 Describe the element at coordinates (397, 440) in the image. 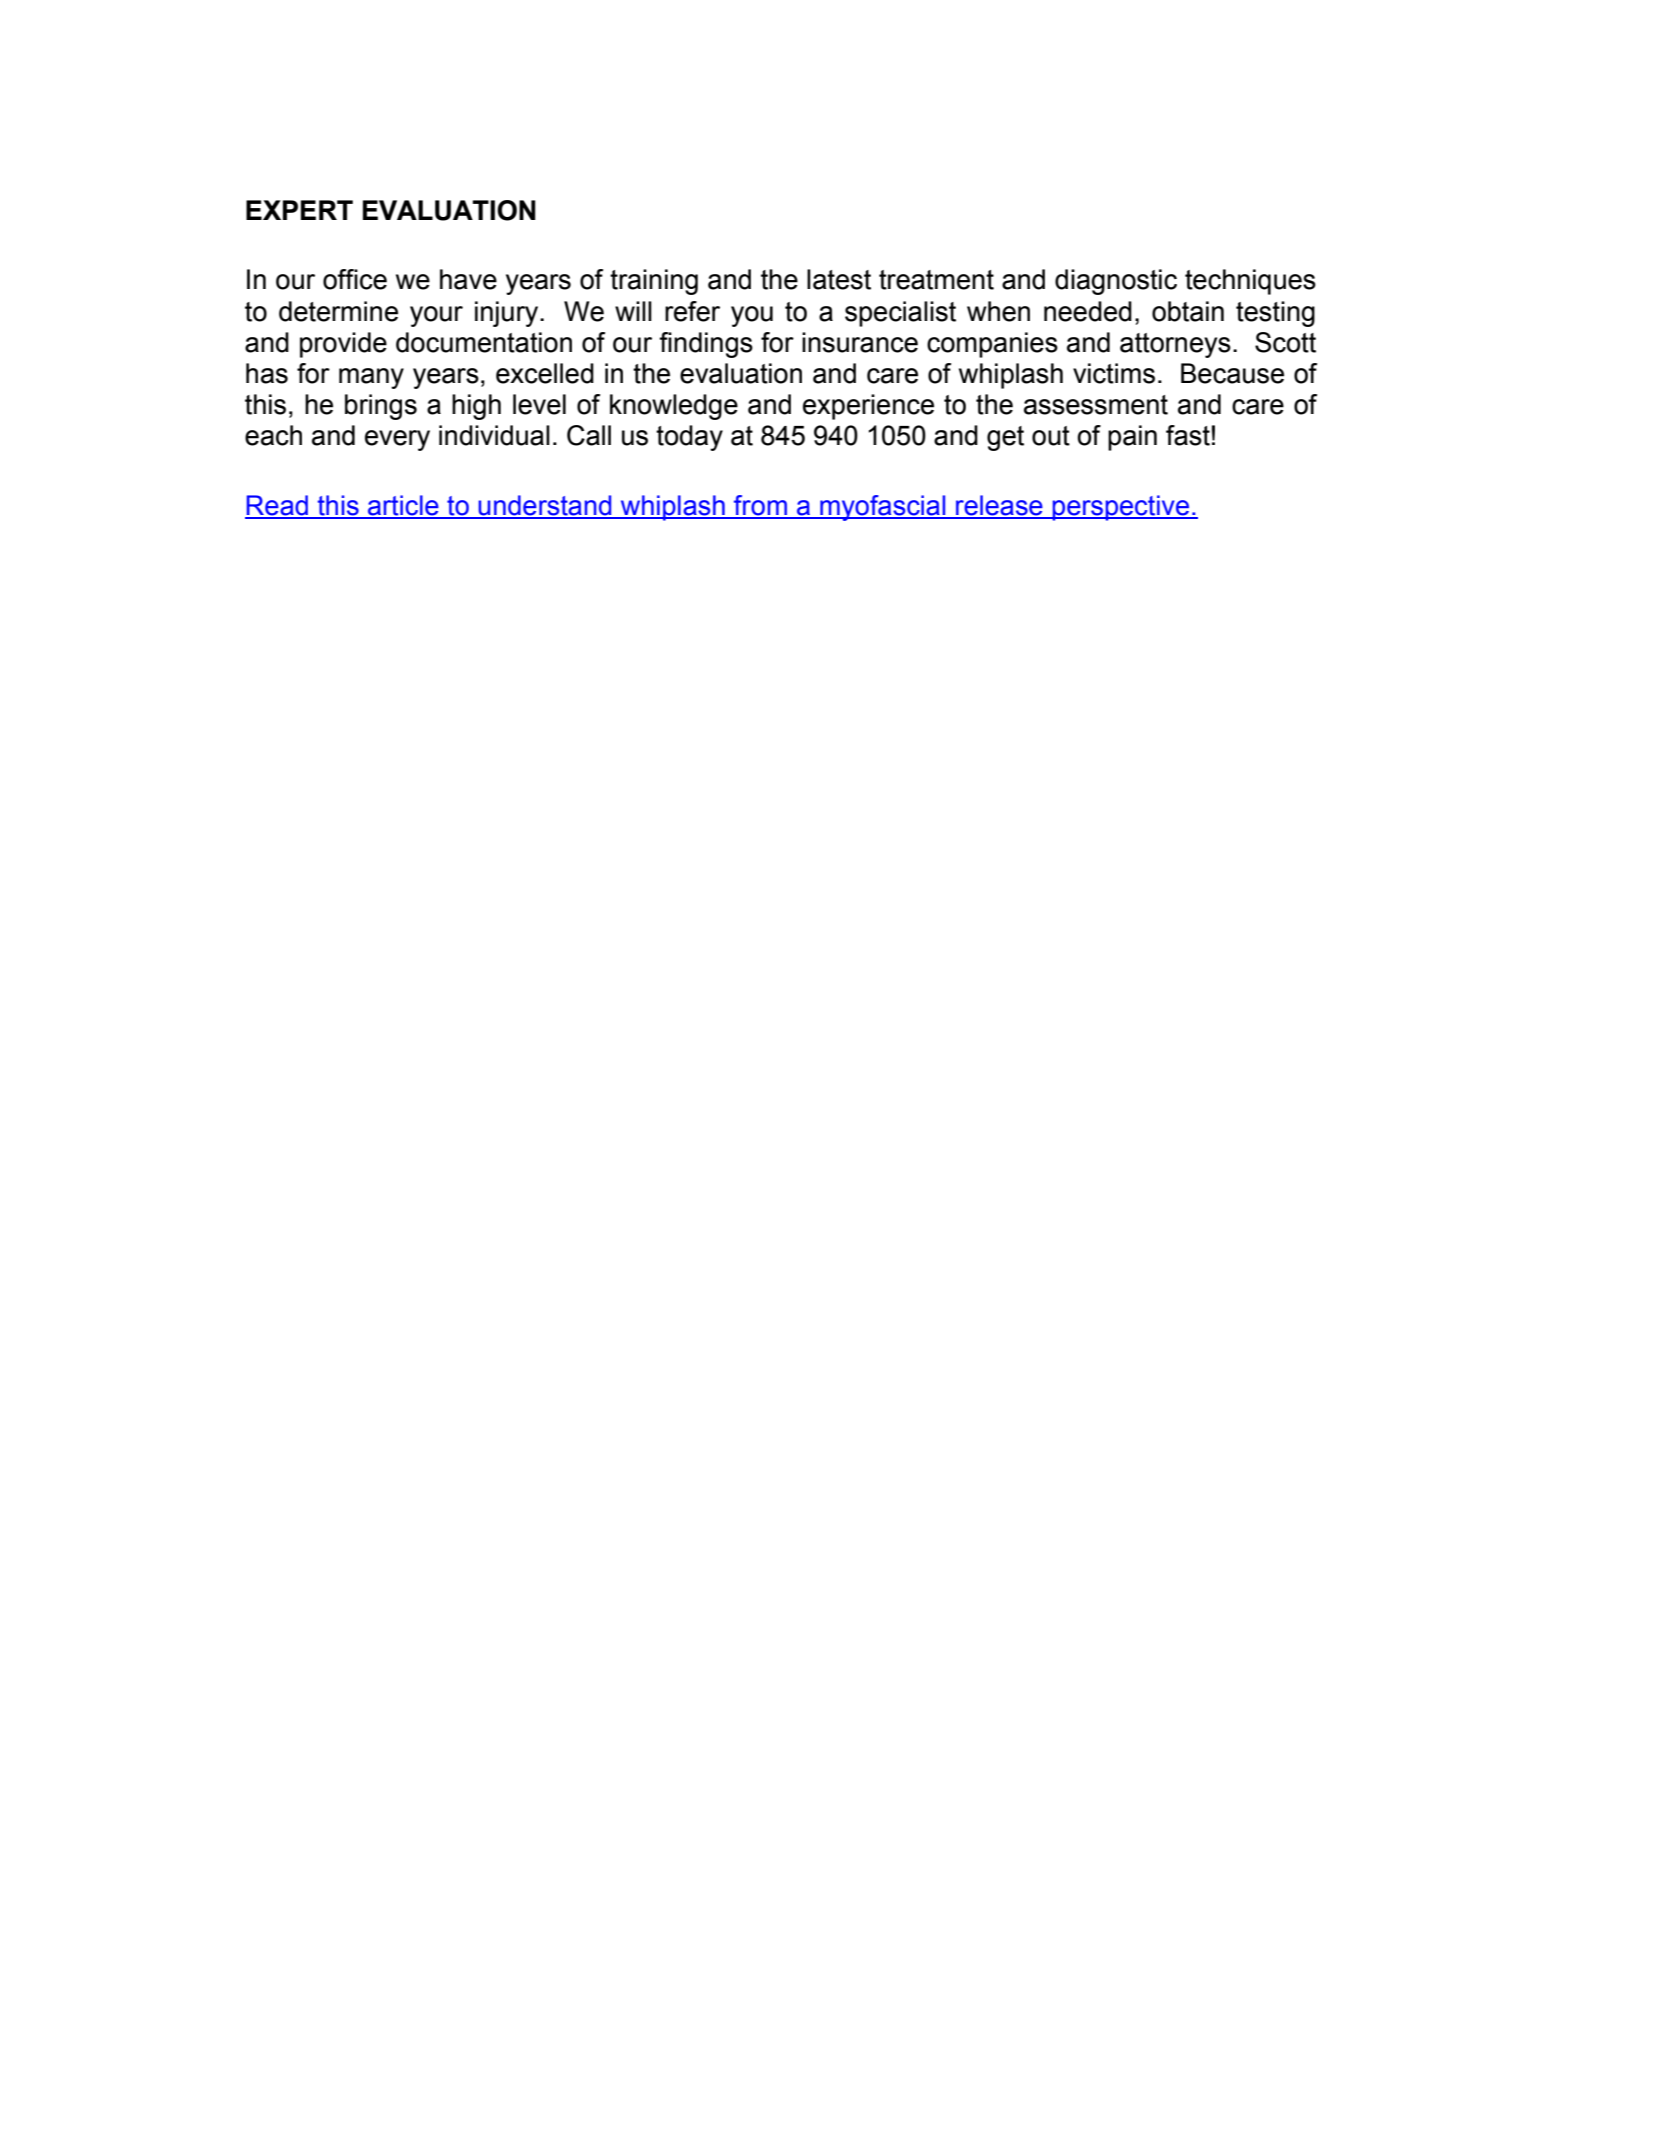

I see `every` at that location.
